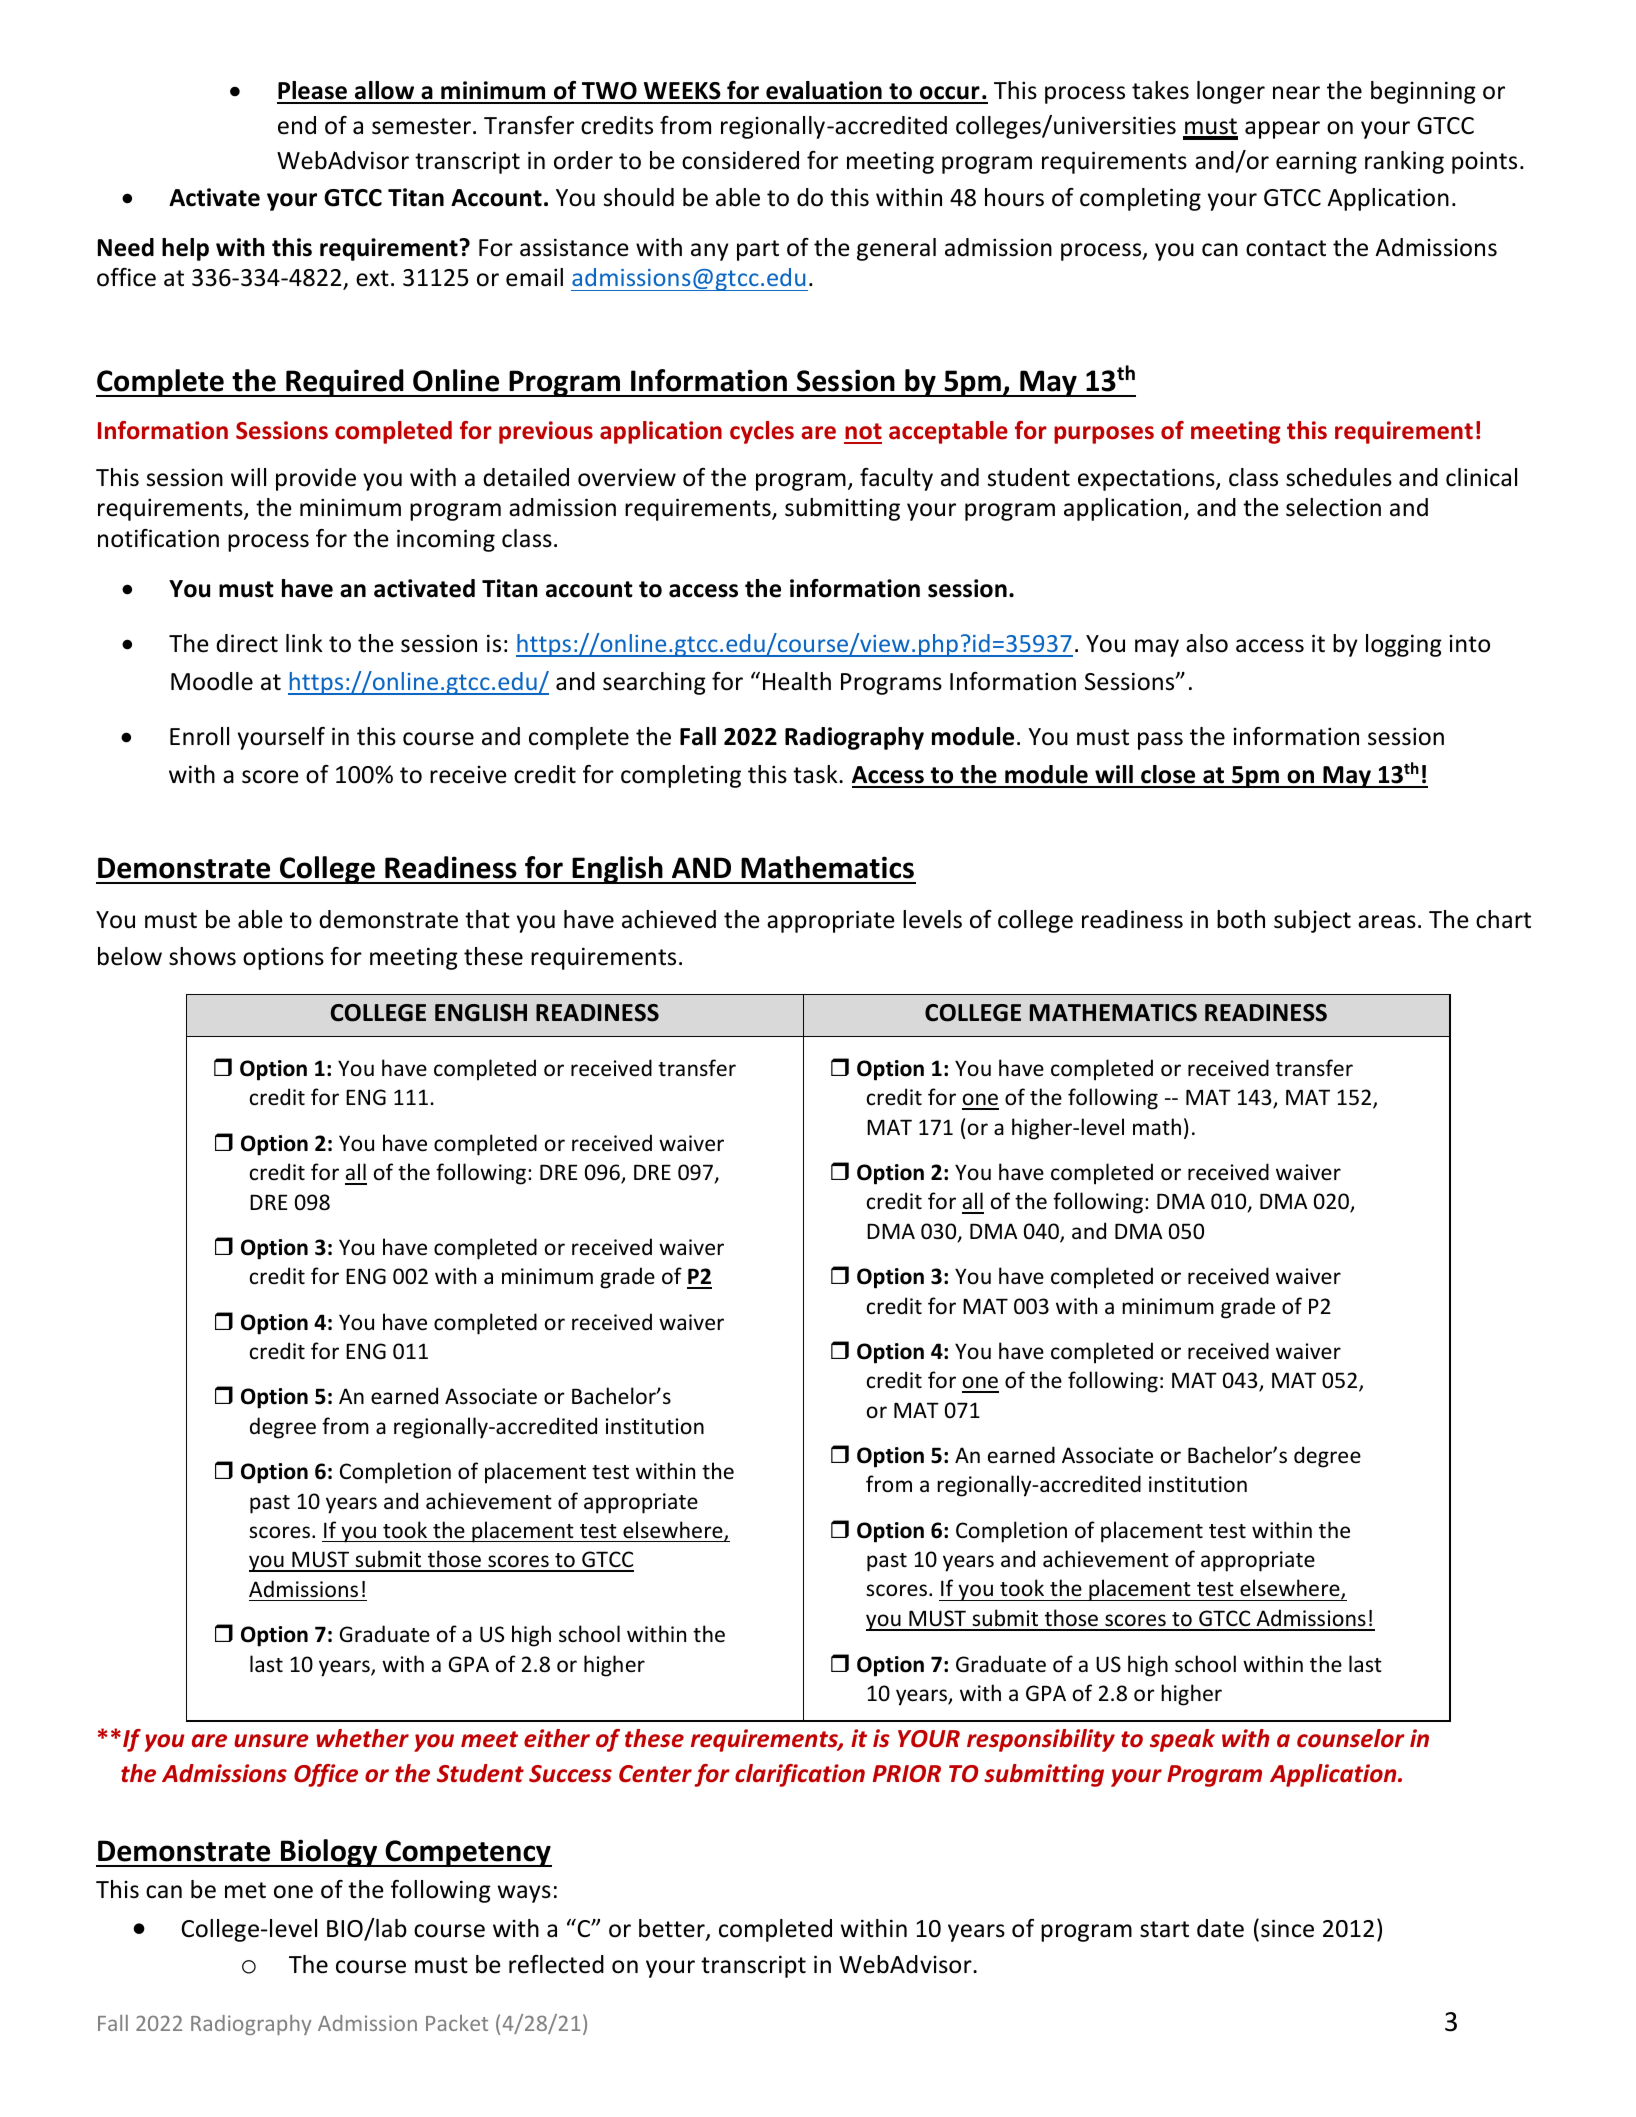  Describe the element at coordinates (1316, 162) in the screenshot. I see `earning` at that location.
